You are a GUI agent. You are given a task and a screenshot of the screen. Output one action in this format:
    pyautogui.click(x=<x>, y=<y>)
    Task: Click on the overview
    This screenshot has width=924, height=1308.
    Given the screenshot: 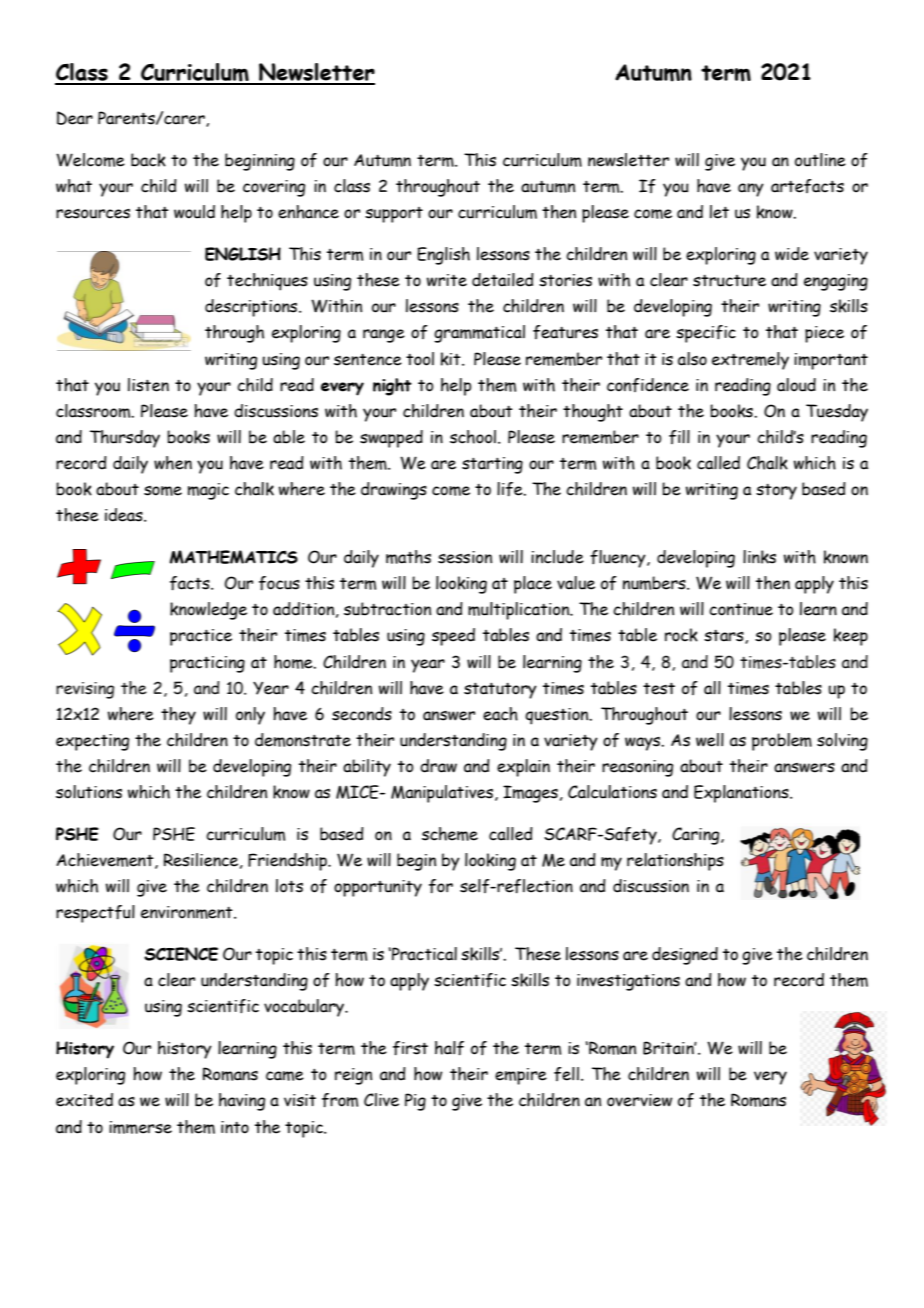 What is the action you would take?
    pyautogui.click(x=639, y=1100)
